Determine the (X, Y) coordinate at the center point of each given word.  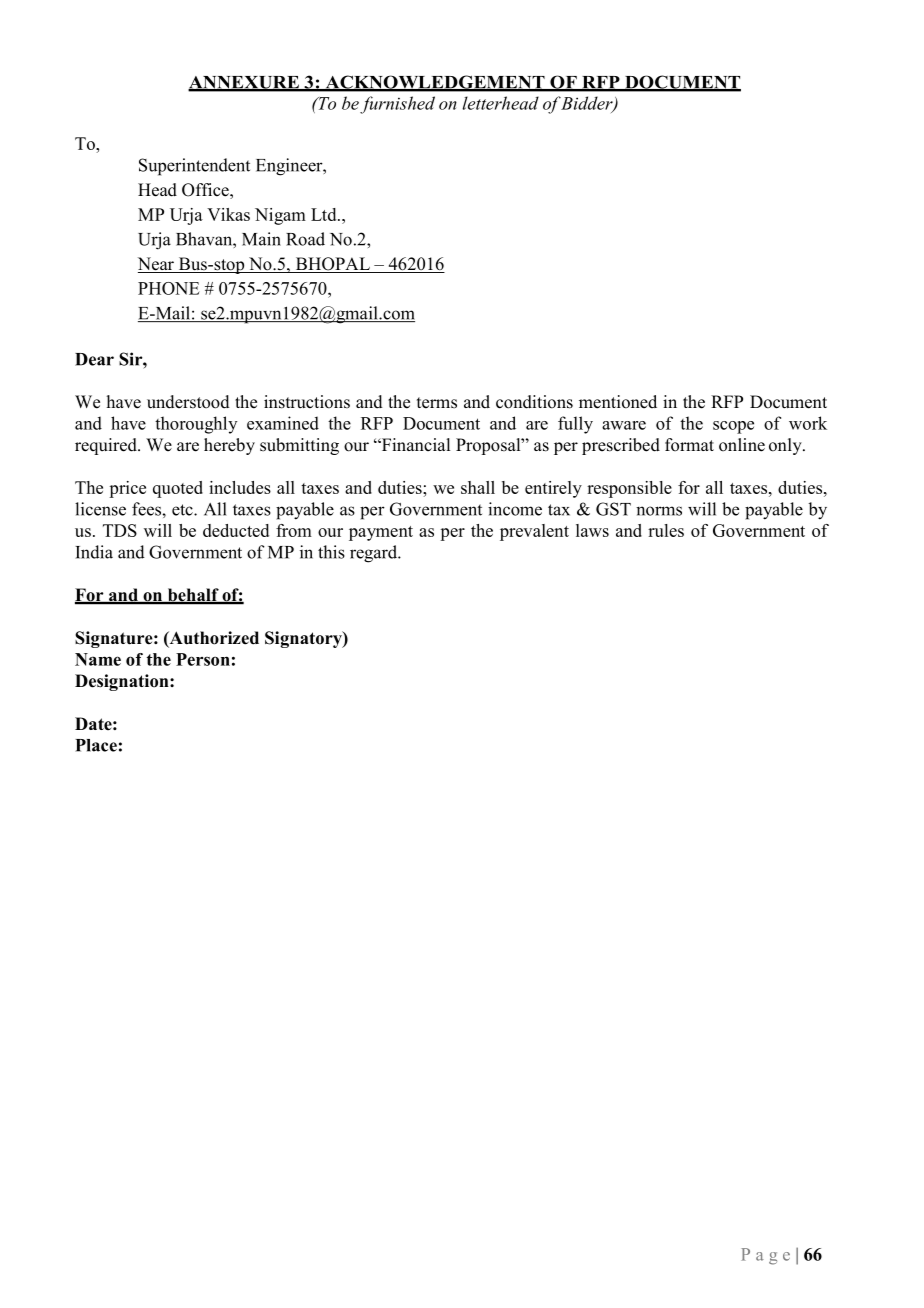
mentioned (618, 402)
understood (188, 402)
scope (733, 427)
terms (437, 403)
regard (374, 554)
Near (157, 265)
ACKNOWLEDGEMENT (435, 83)
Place (96, 745)
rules (666, 530)
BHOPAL (332, 265)
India (94, 552)
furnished (397, 105)
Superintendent (194, 167)
